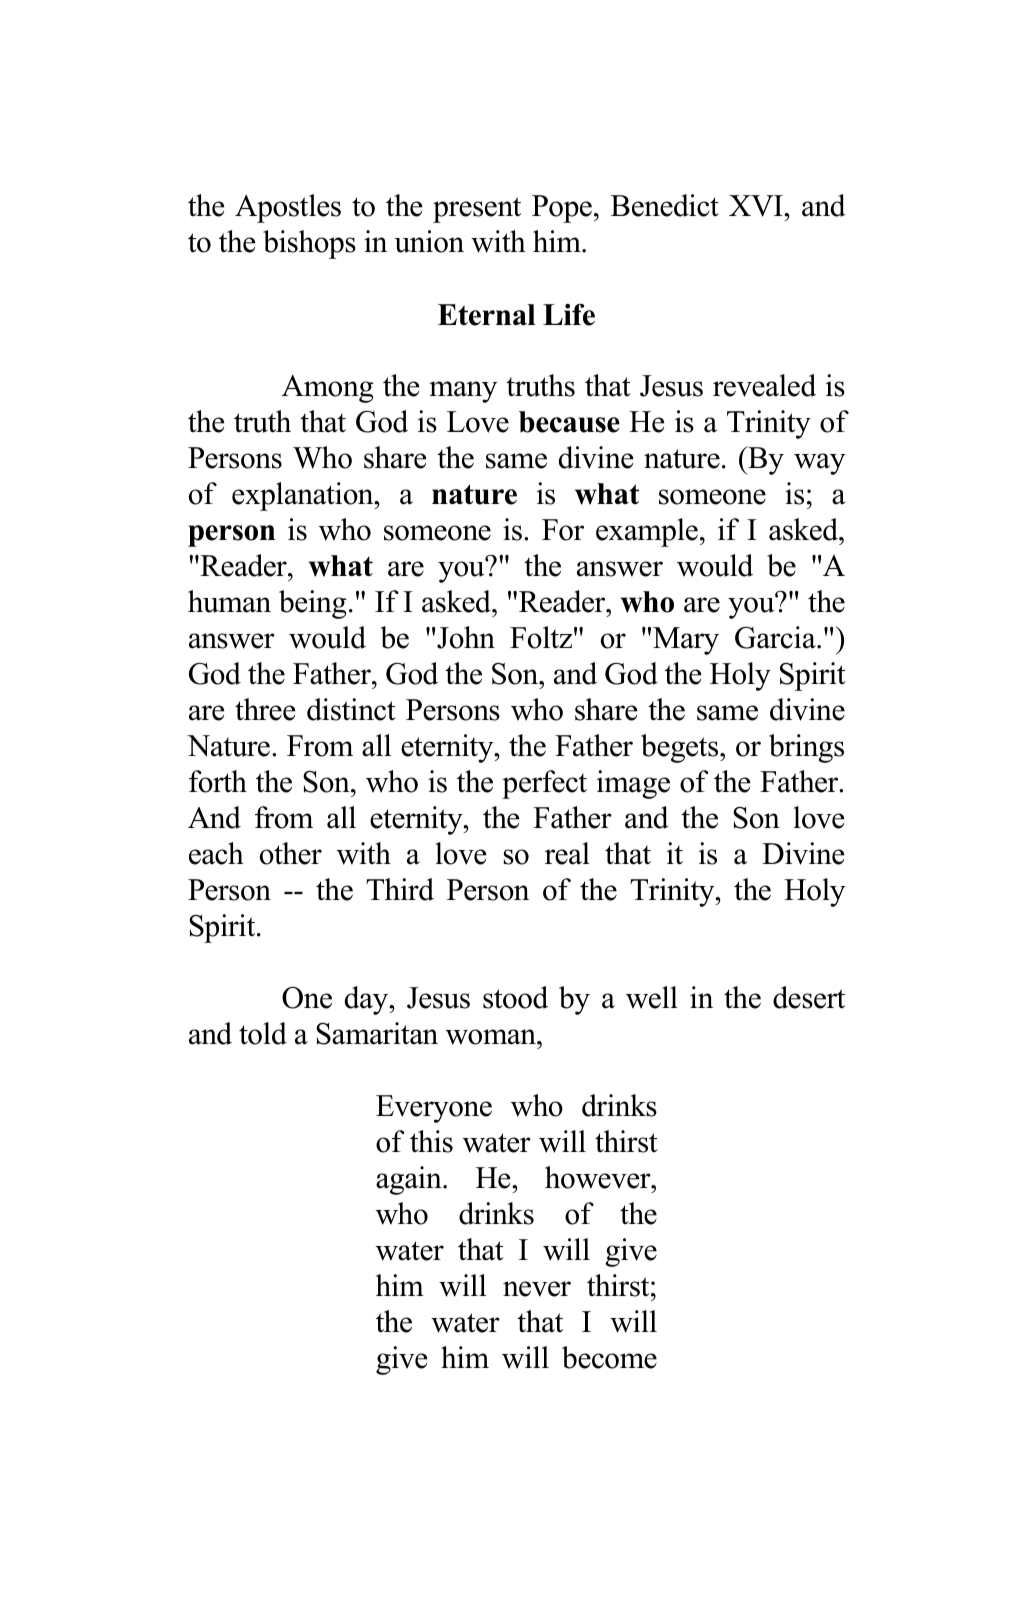  I want to click on woman, so click(492, 1037).
